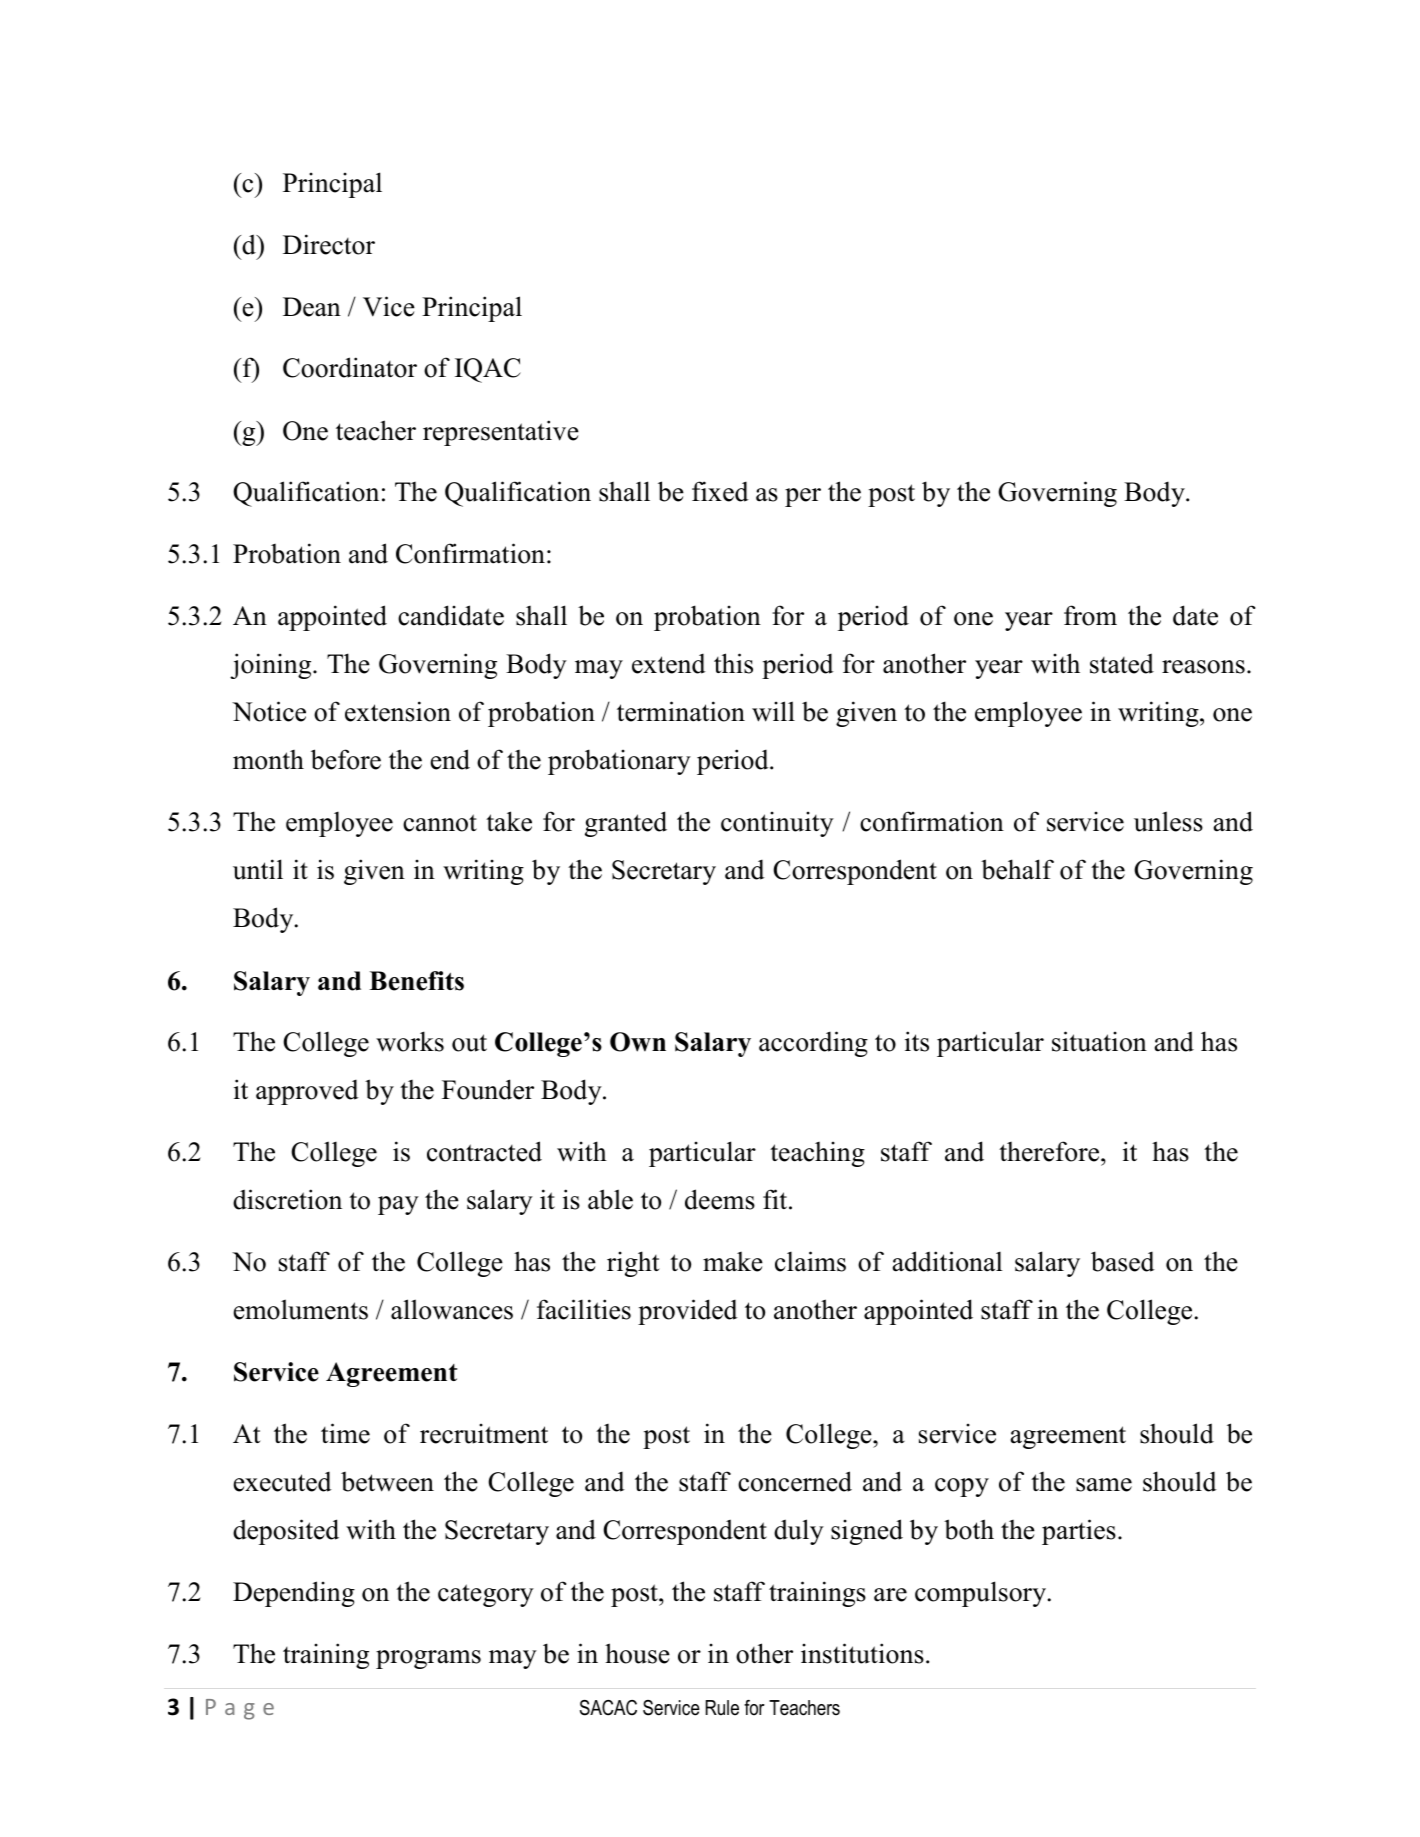  What do you see at coordinates (416, 981) in the page?
I see `Benefits` at bounding box center [416, 981].
